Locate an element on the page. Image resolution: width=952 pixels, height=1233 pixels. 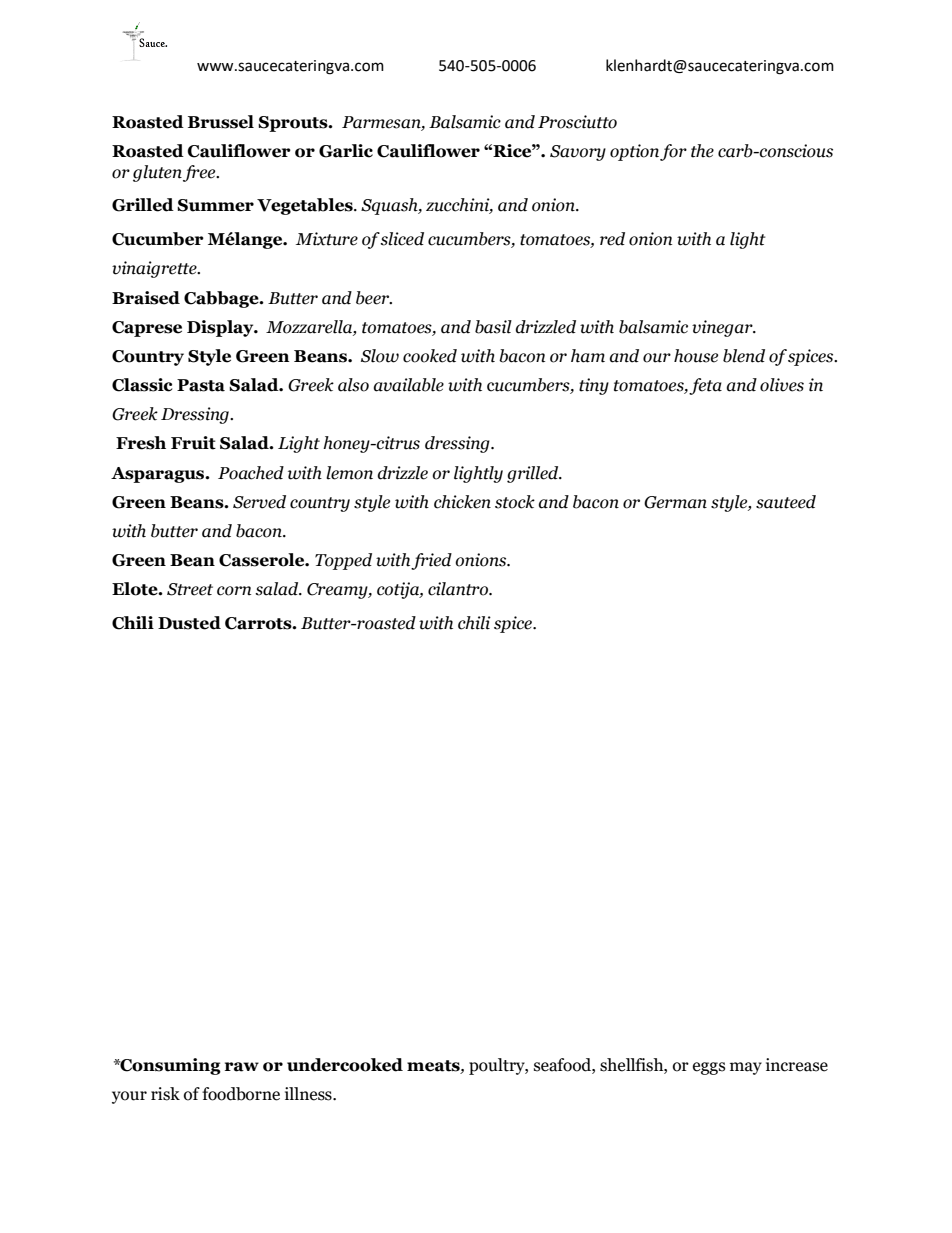
raw is located at coordinates (242, 1067).
